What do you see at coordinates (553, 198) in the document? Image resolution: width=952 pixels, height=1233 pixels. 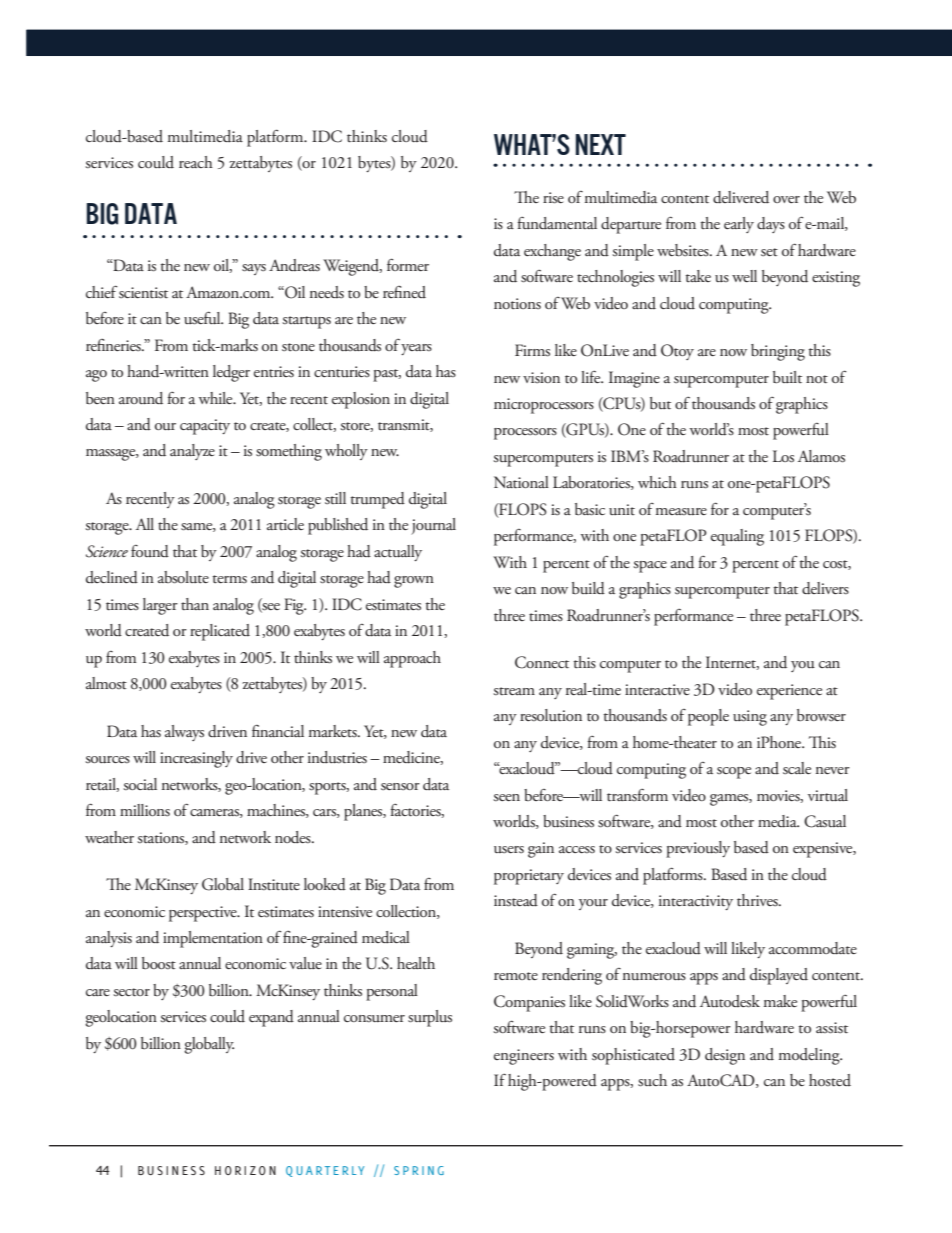 I see `rise` at bounding box center [553, 198].
